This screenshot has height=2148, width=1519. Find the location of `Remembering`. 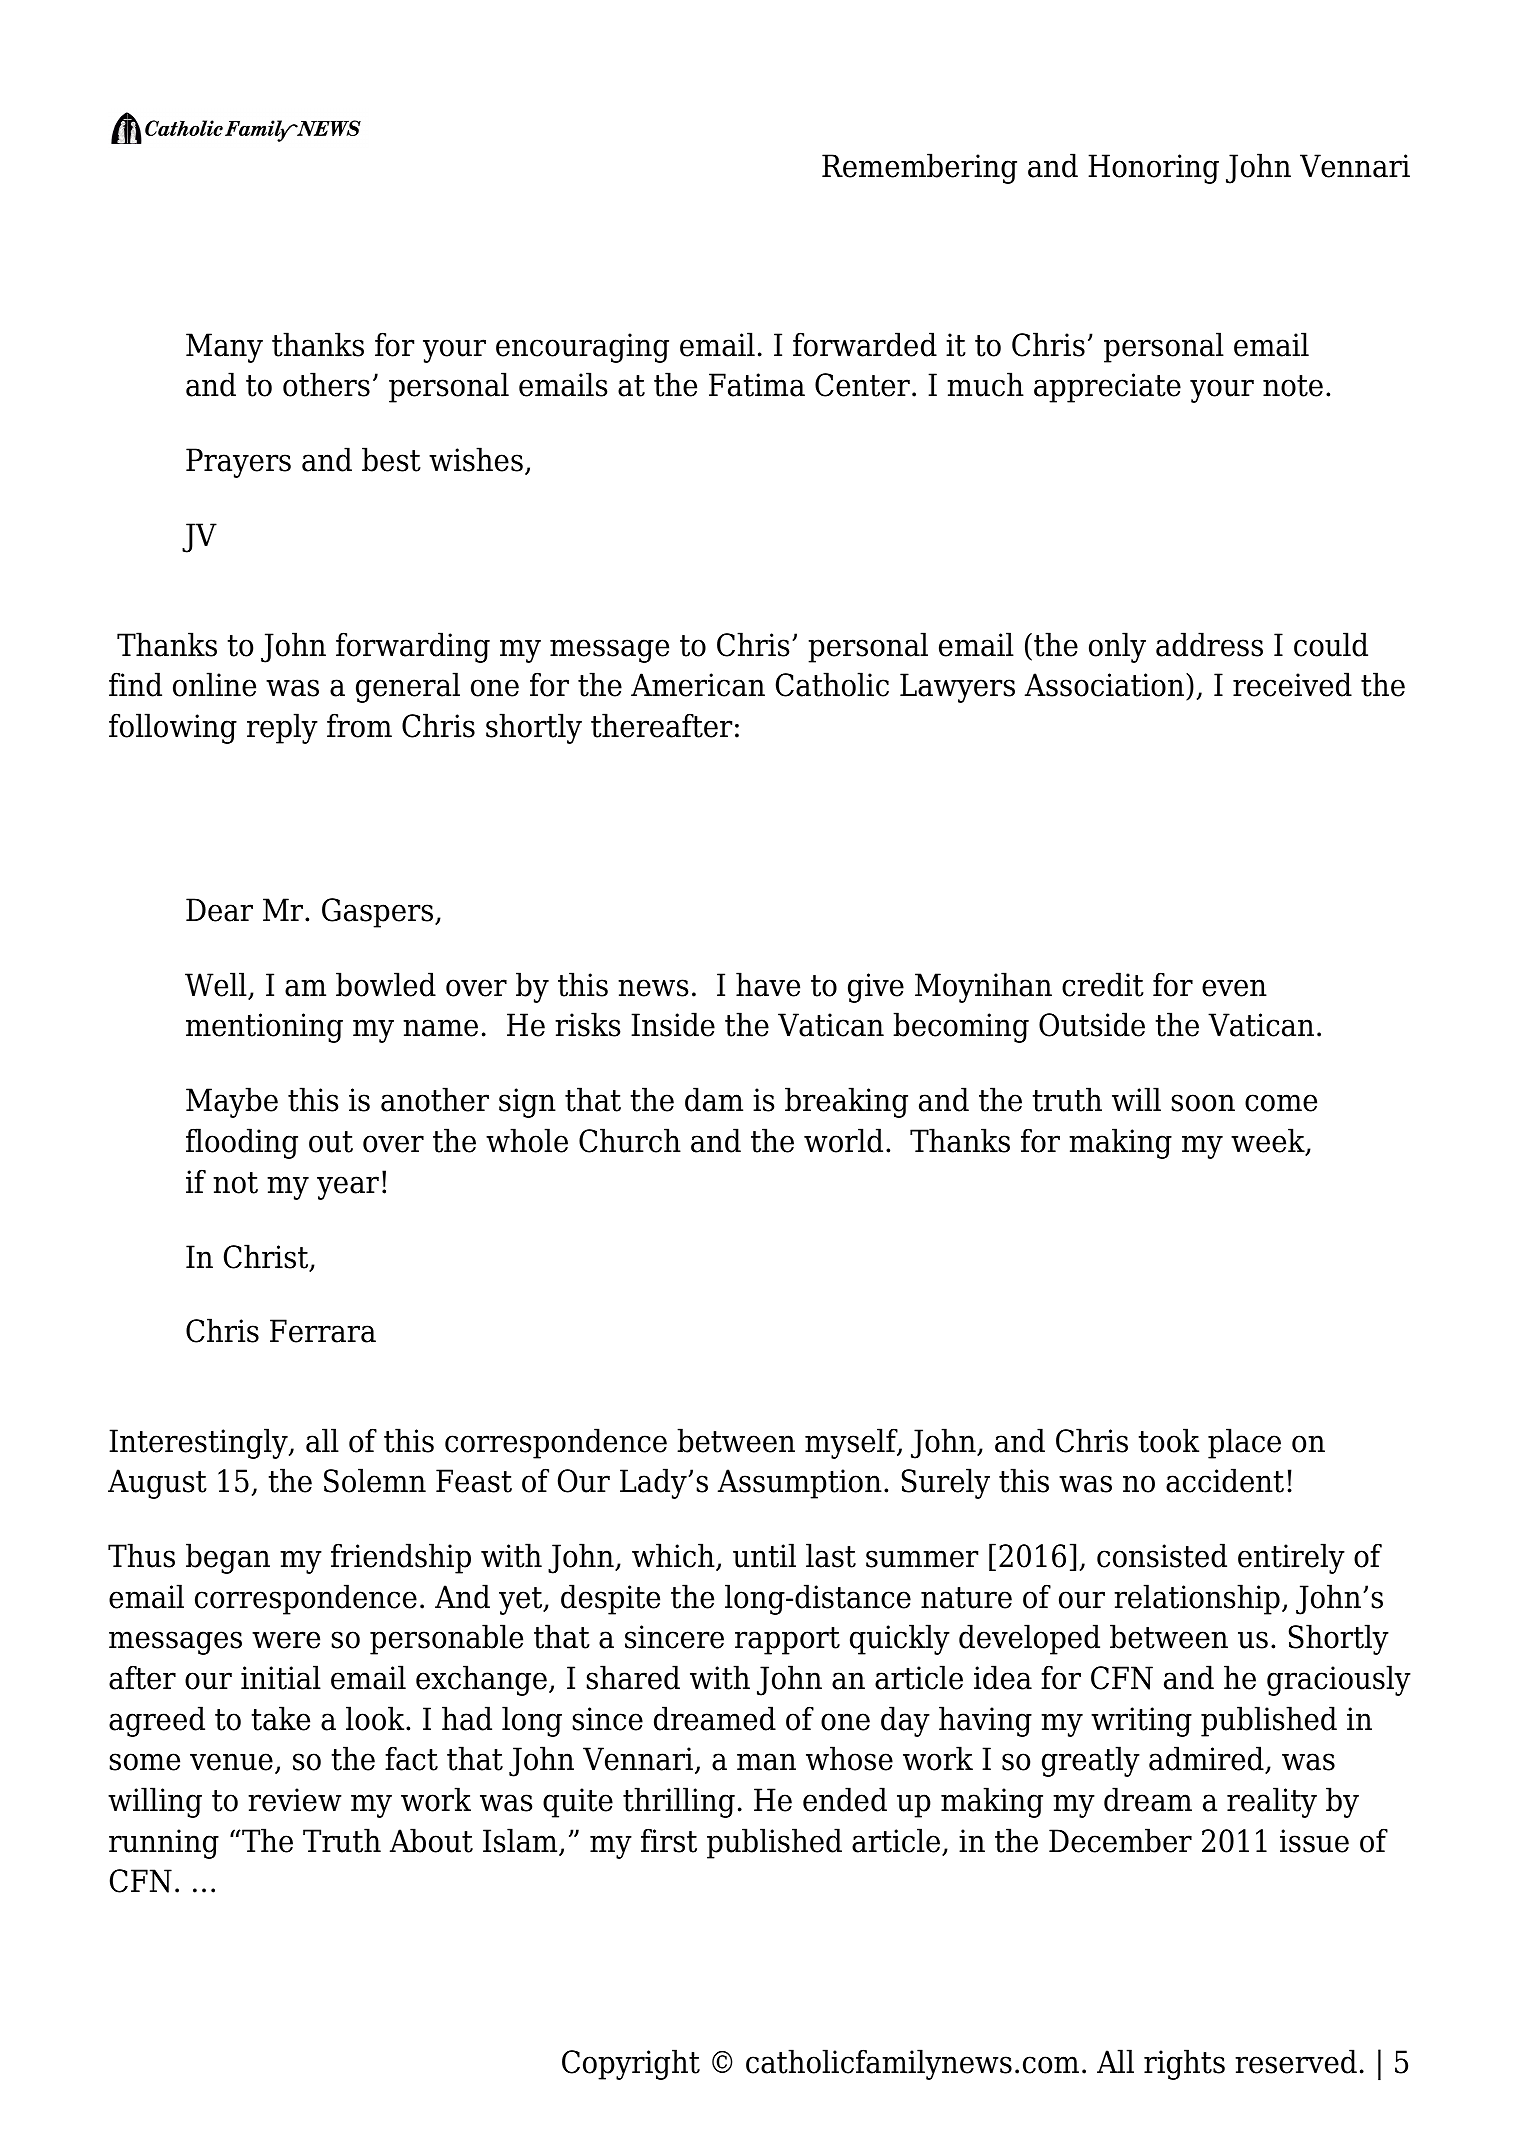

Remembering is located at coordinates (919, 168).
